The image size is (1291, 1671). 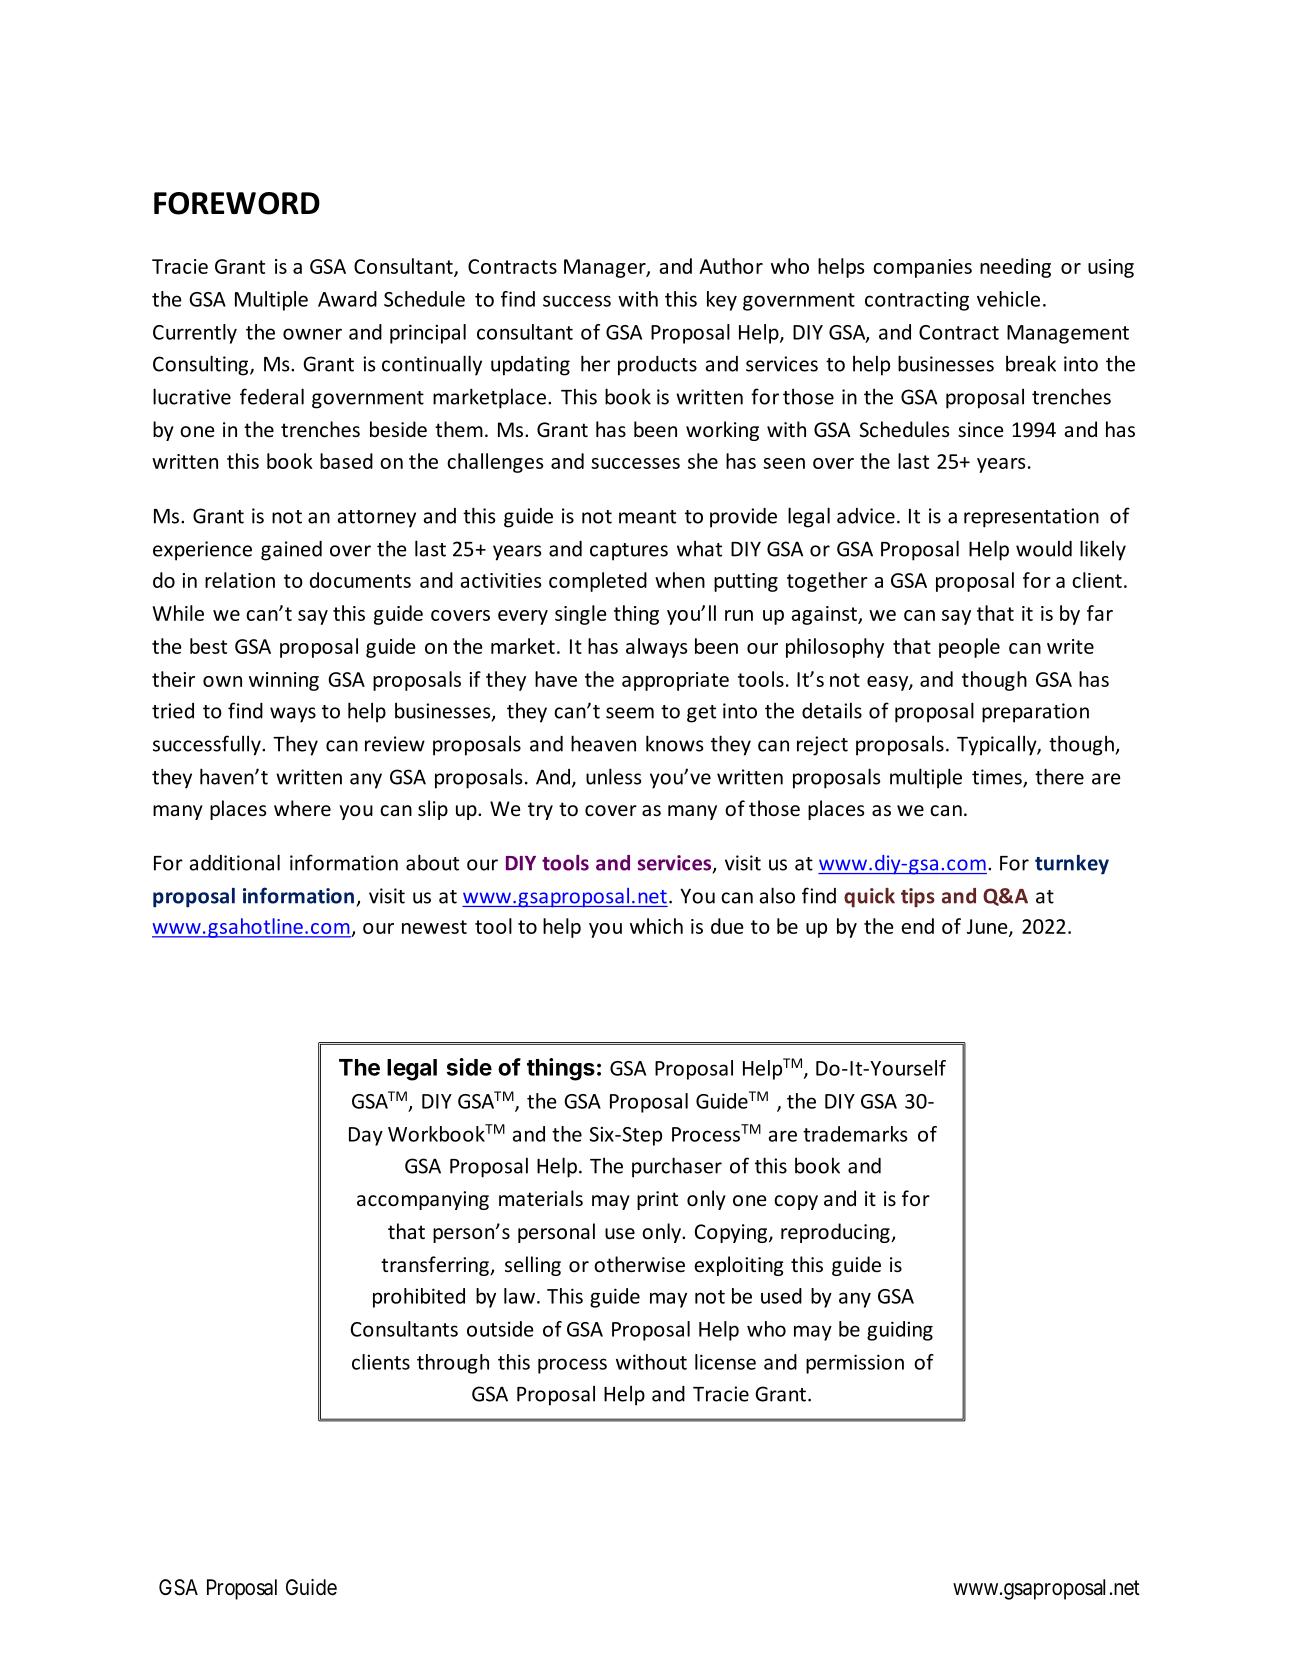 What do you see at coordinates (419, 1298) in the screenshot?
I see `prohibited` at bounding box center [419, 1298].
